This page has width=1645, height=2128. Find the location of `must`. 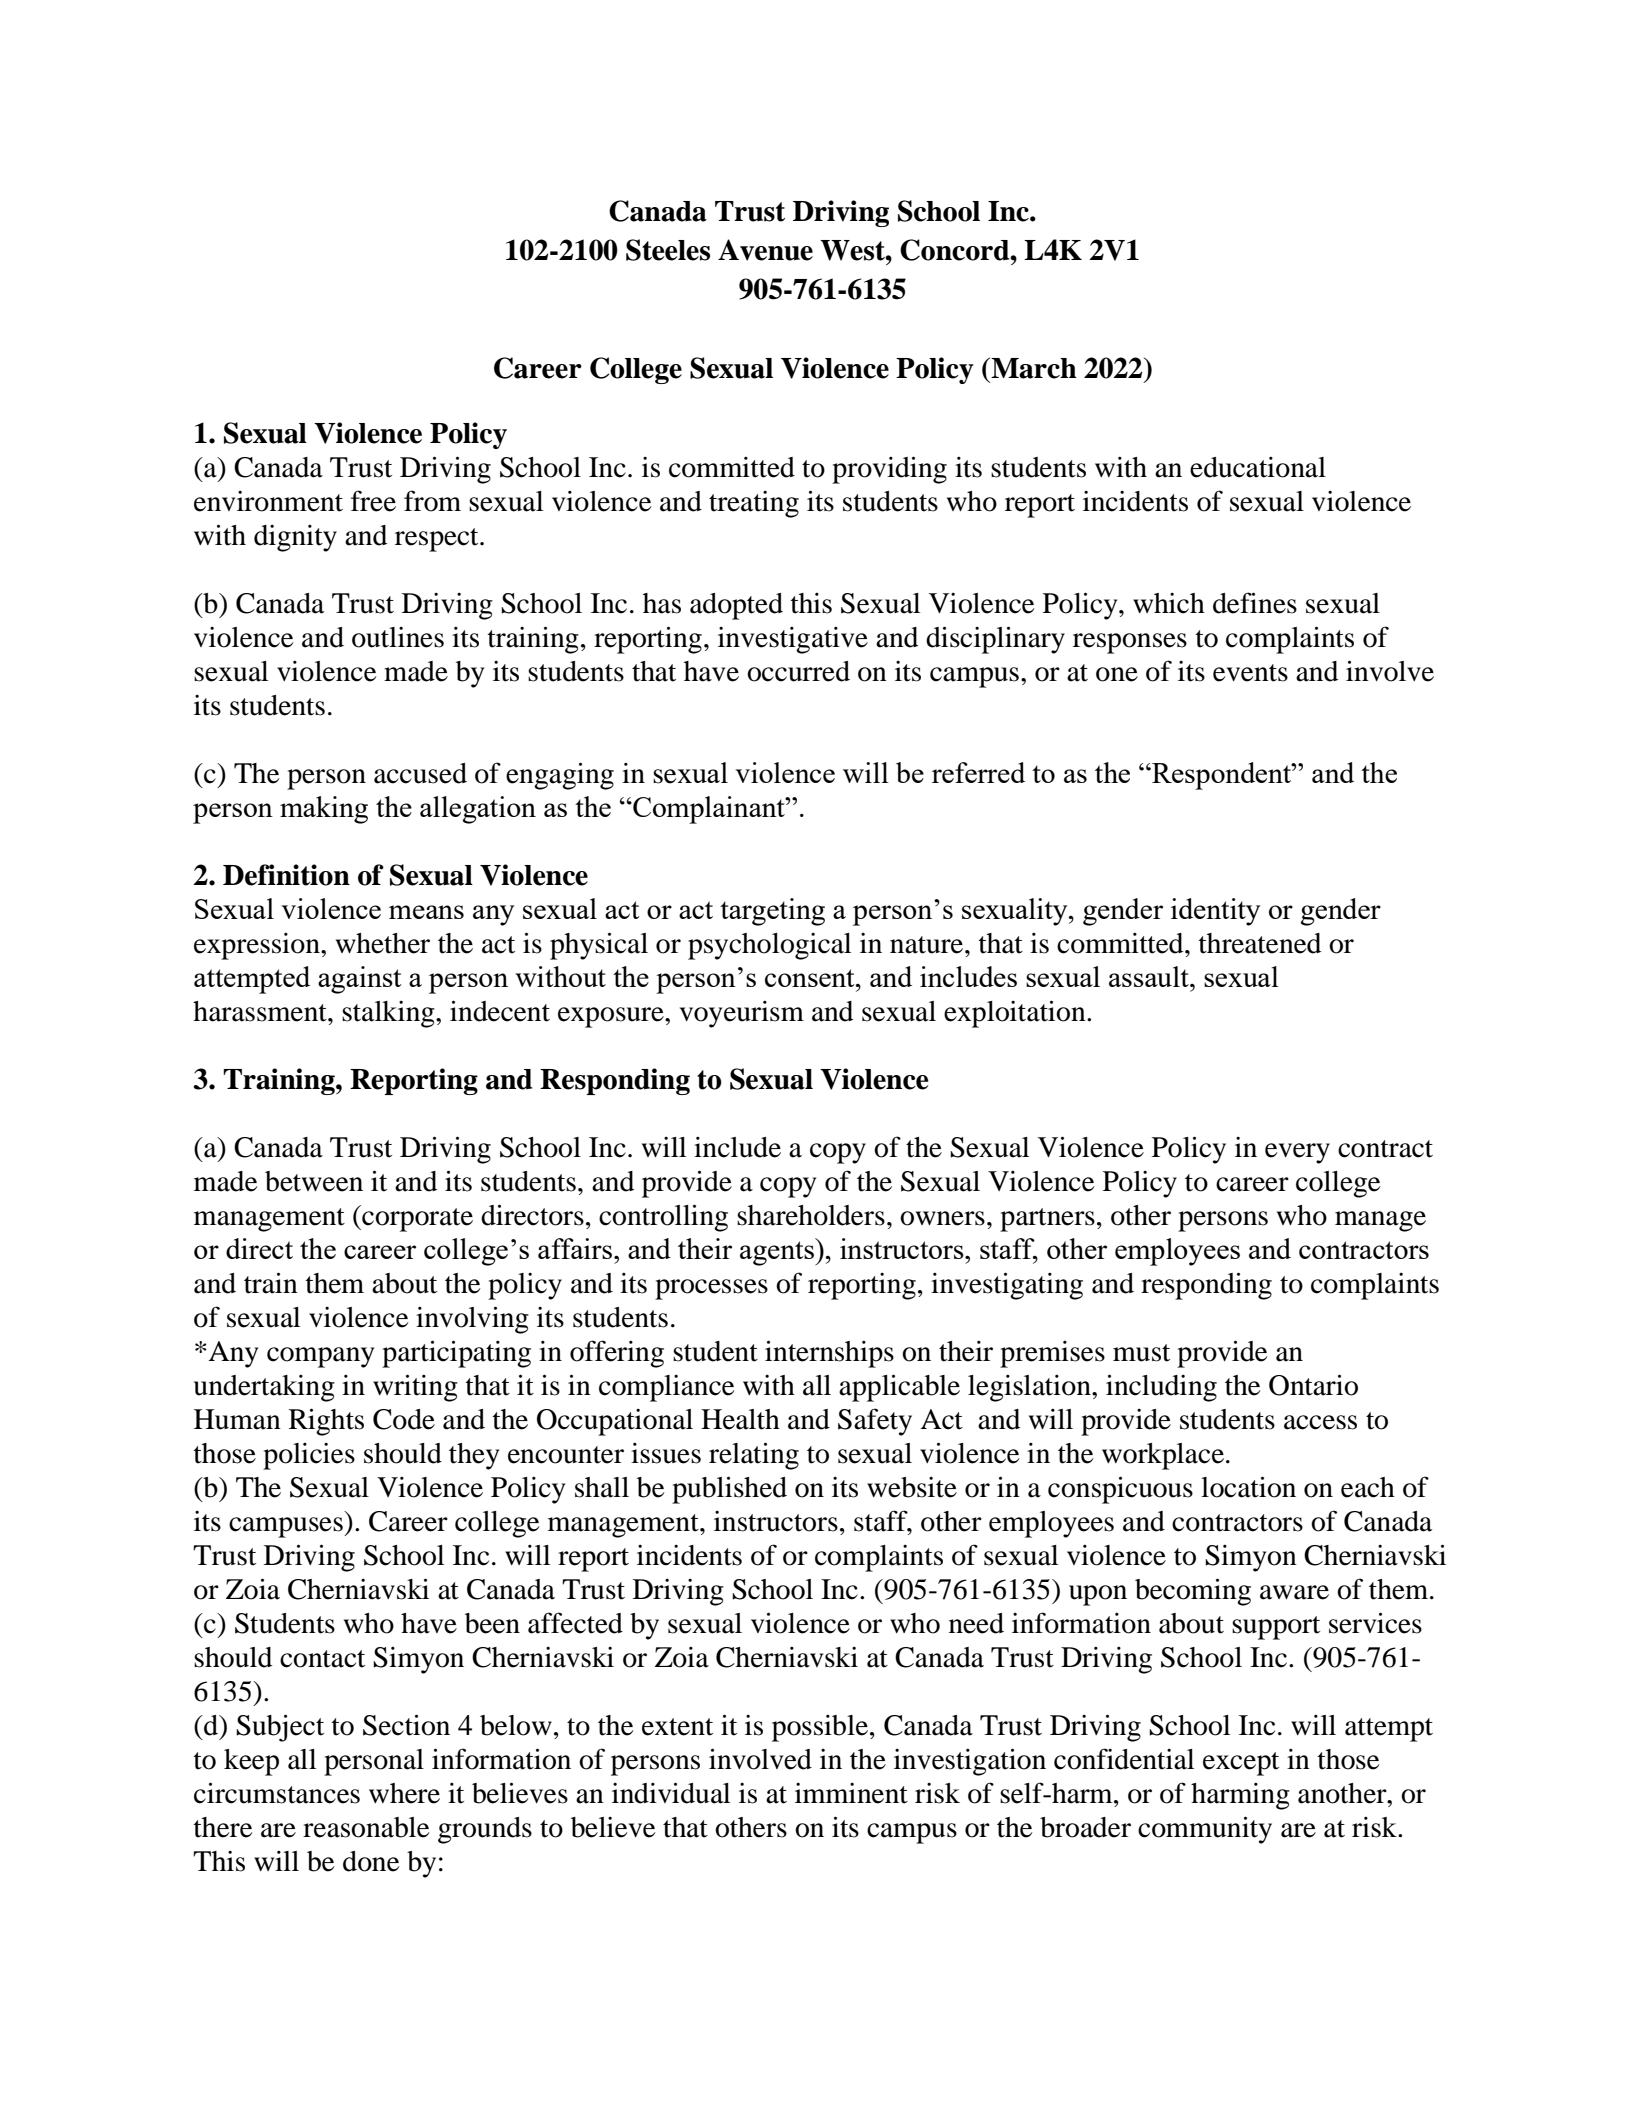

must is located at coordinates (1141, 1353).
